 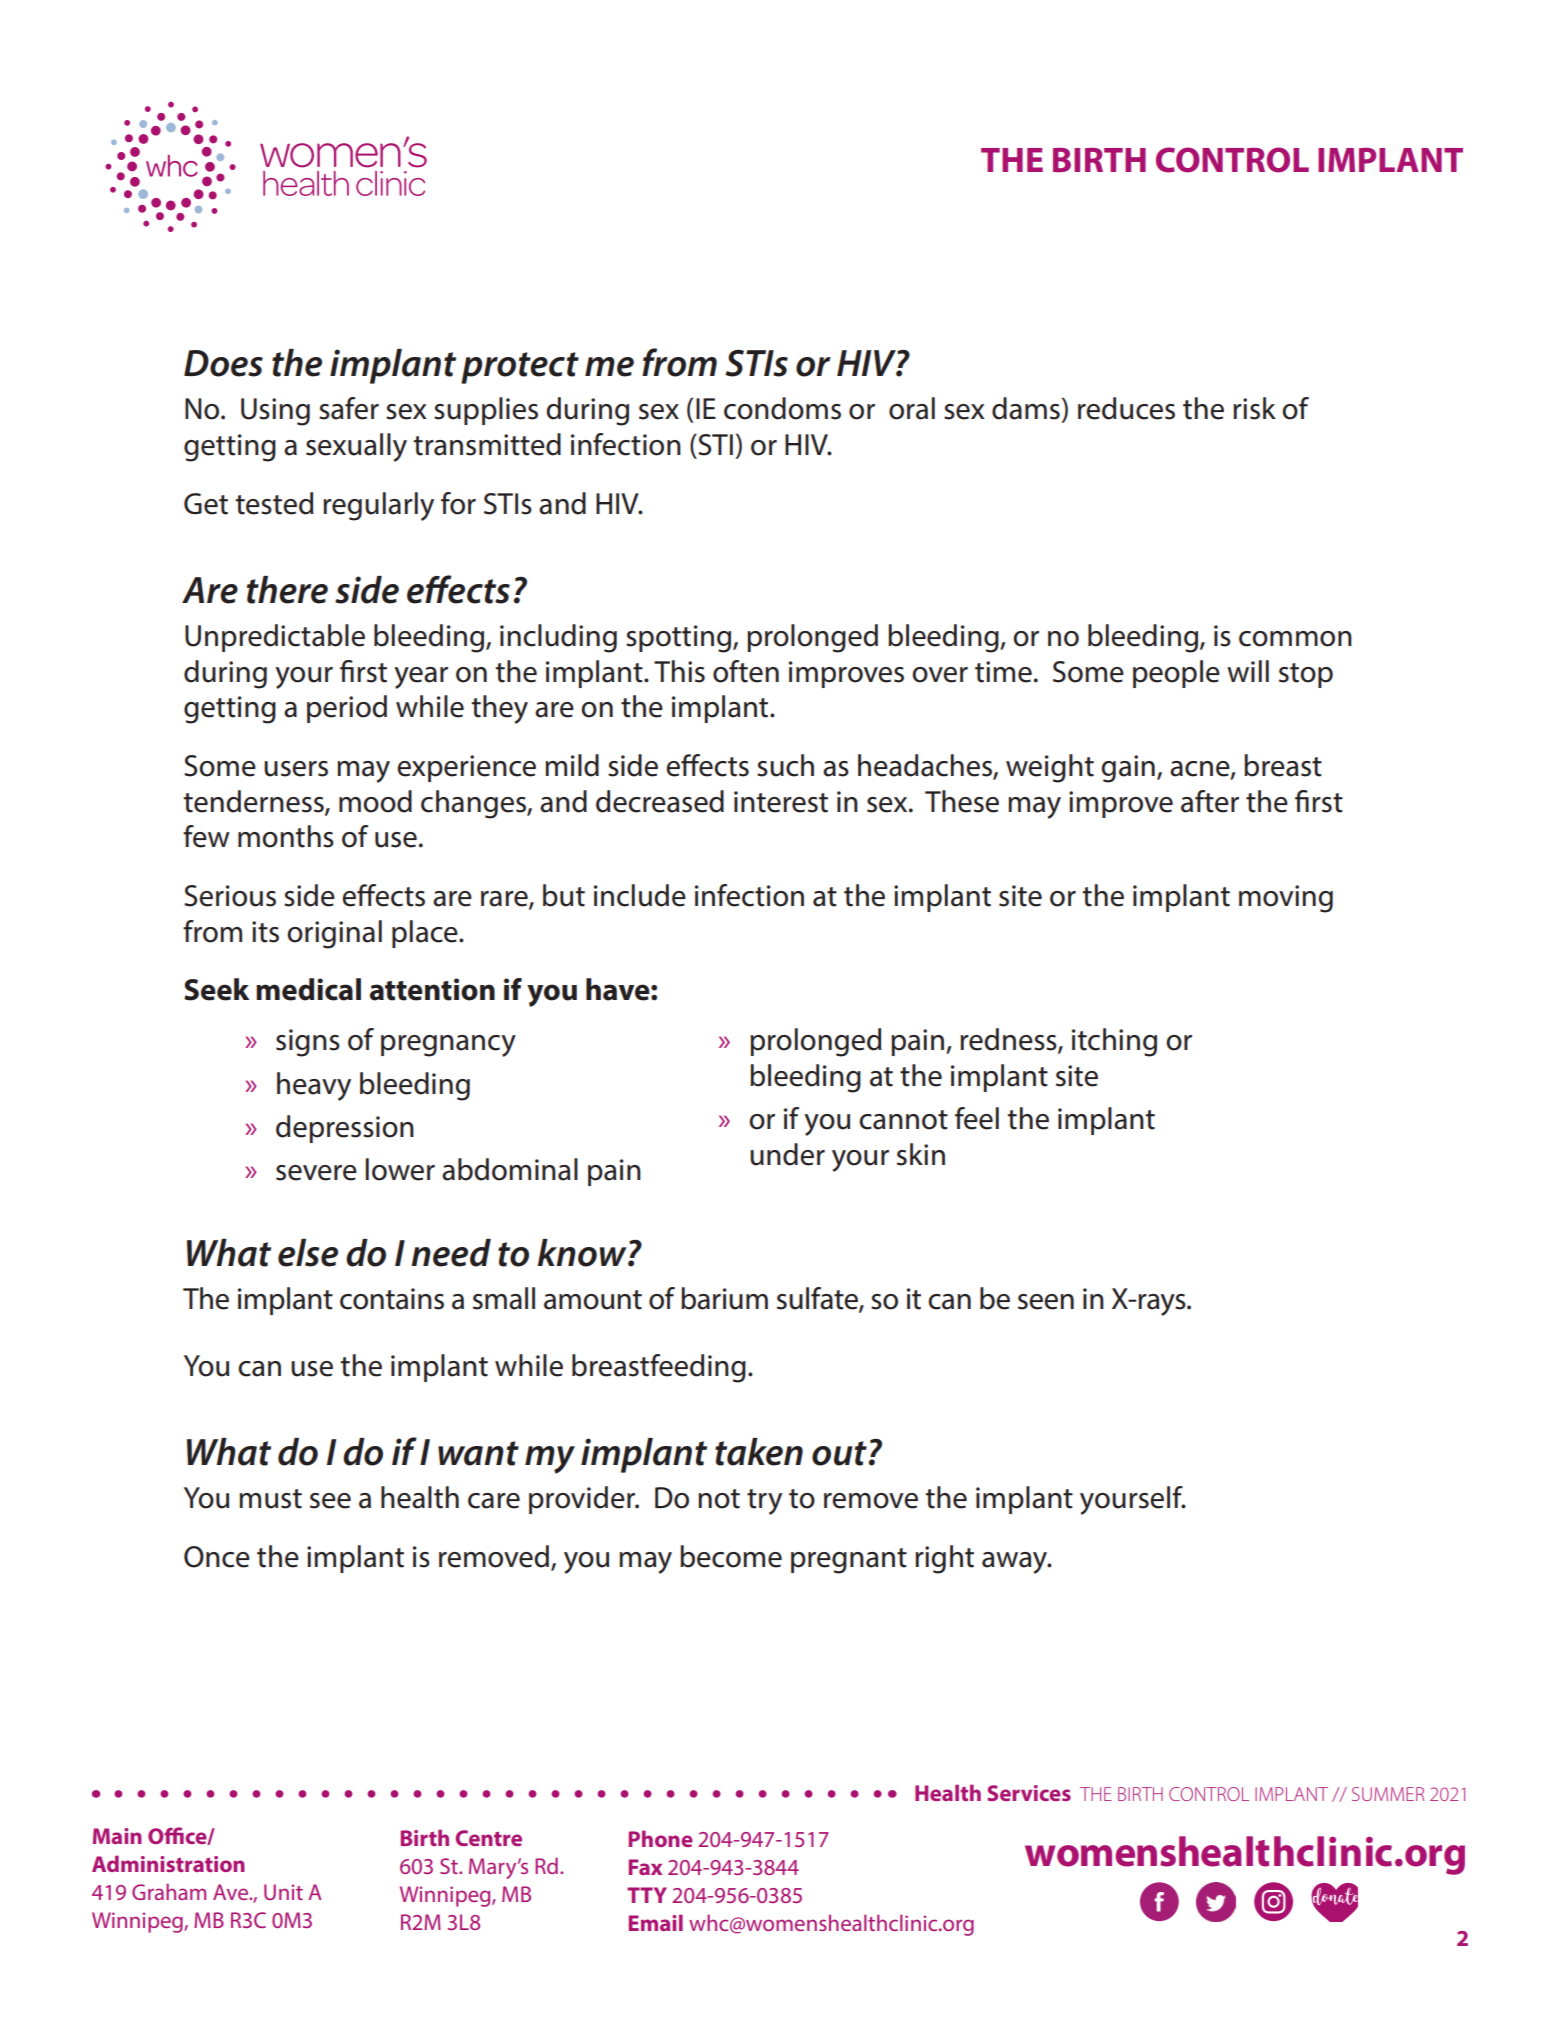 What do you see at coordinates (1286, 899) in the screenshot?
I see `moving` at bounding box center [1286, 899].
